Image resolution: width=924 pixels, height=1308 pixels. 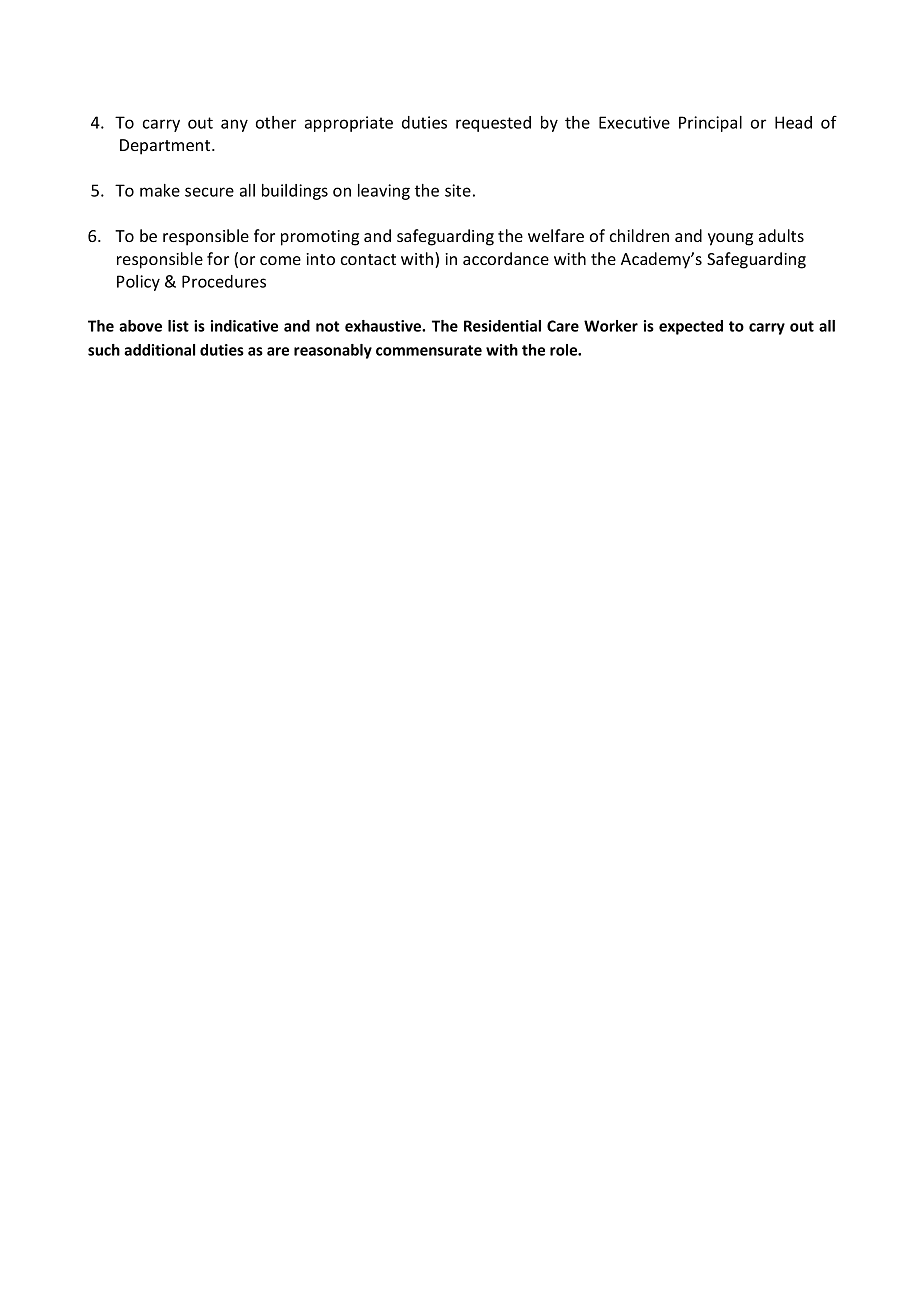 What do you see at coordinates (320, 238) in the image?
I see `promoting` at bounding box center [320, 238].
